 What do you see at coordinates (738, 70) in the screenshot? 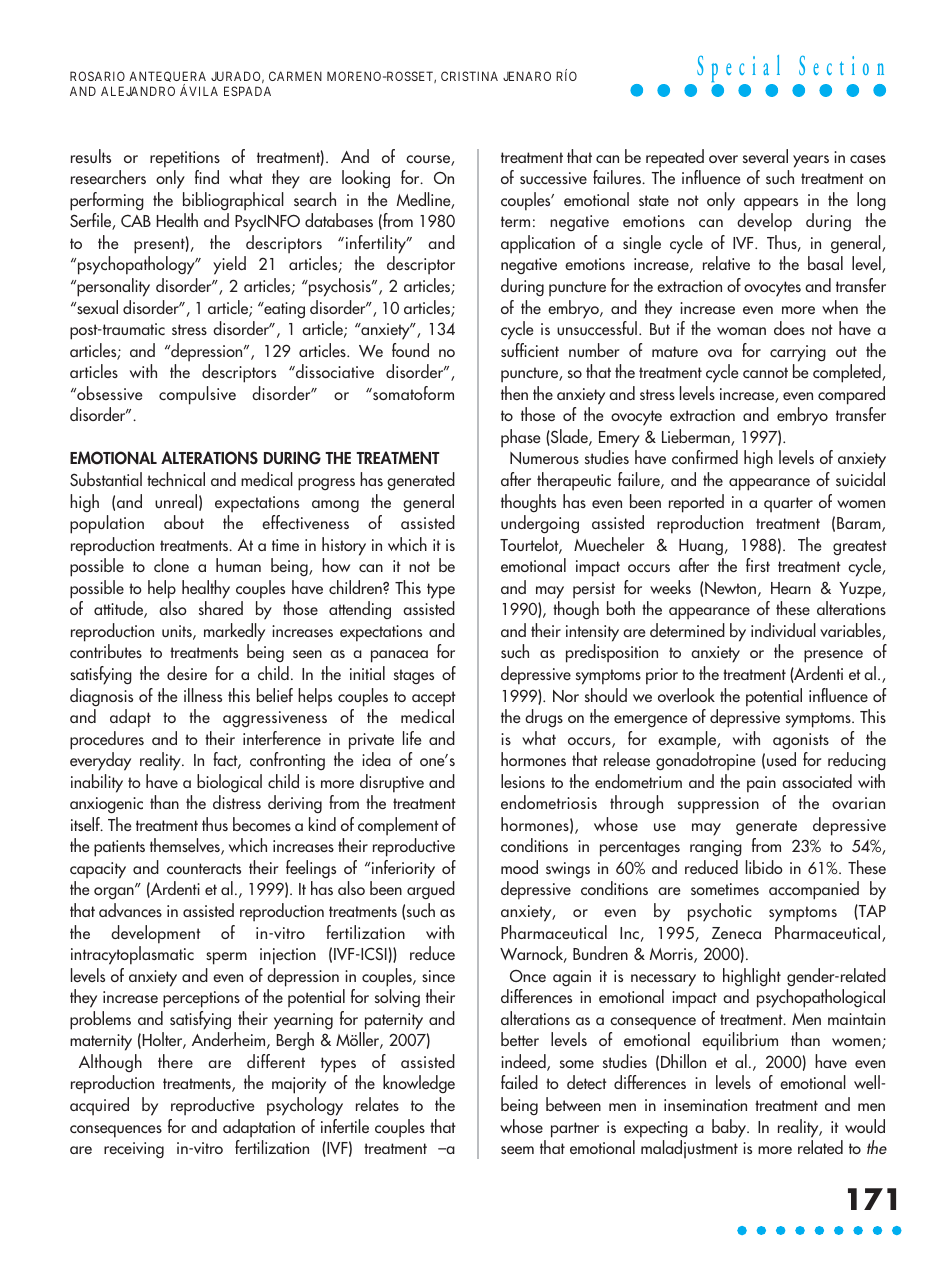
I see `Special` at bounding box center [738, 70].
